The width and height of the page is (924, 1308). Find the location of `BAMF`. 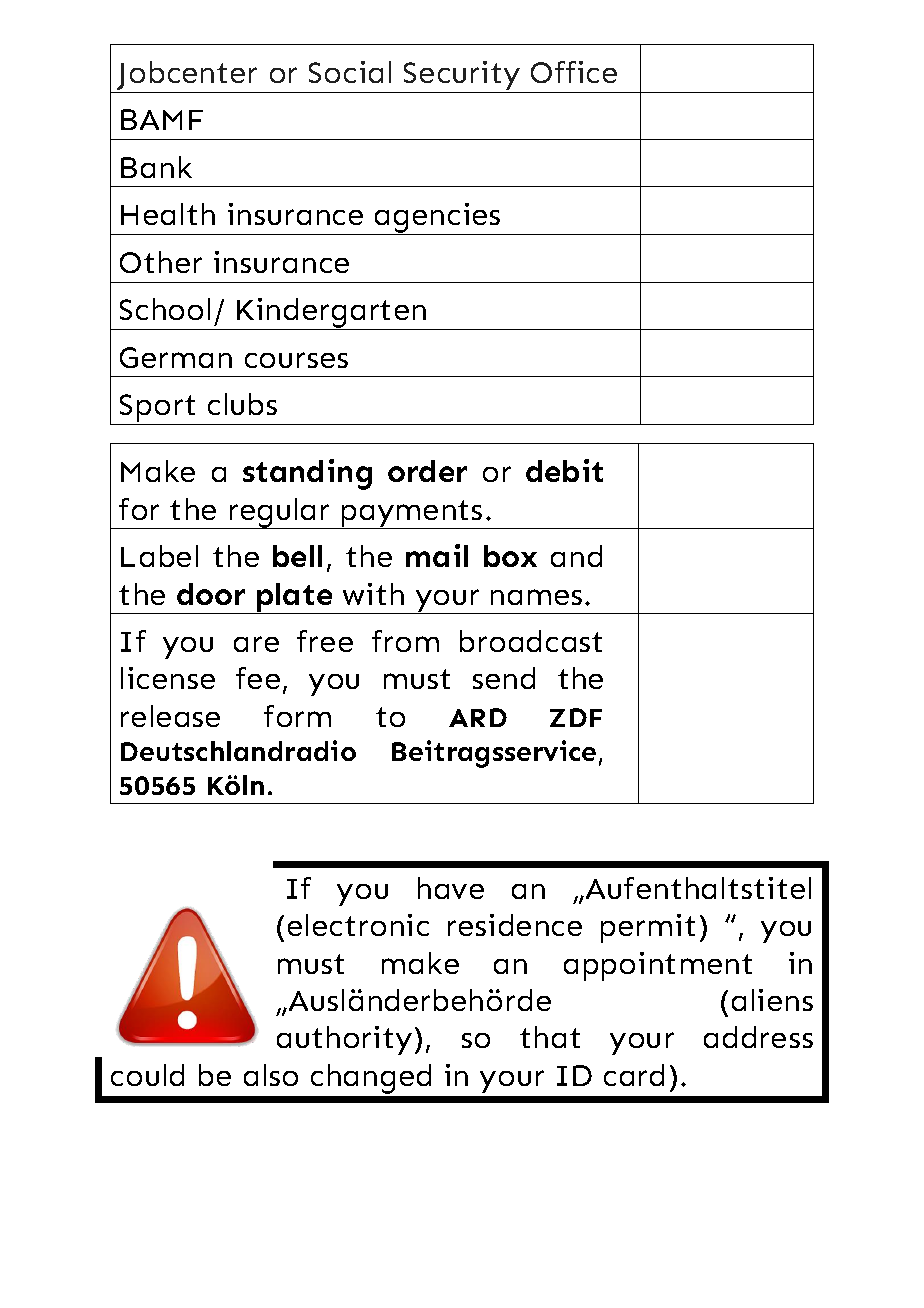

BAMF is located at coordinates (162, 119).
